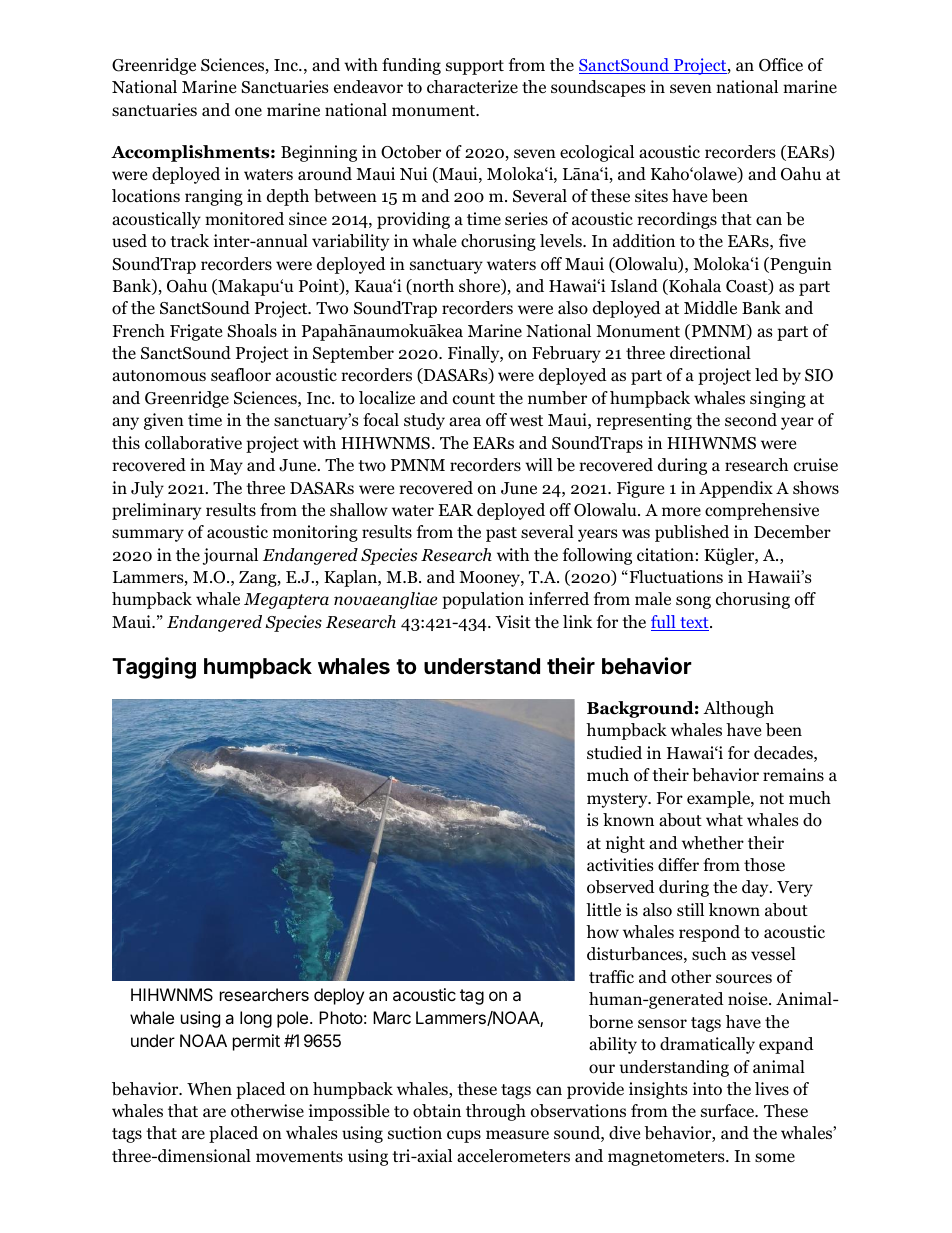 This document has height=1233, width=952. What do you see at coordinates (209, 1088) in the document?
I see `When` at bounding box center [209, 1088].
